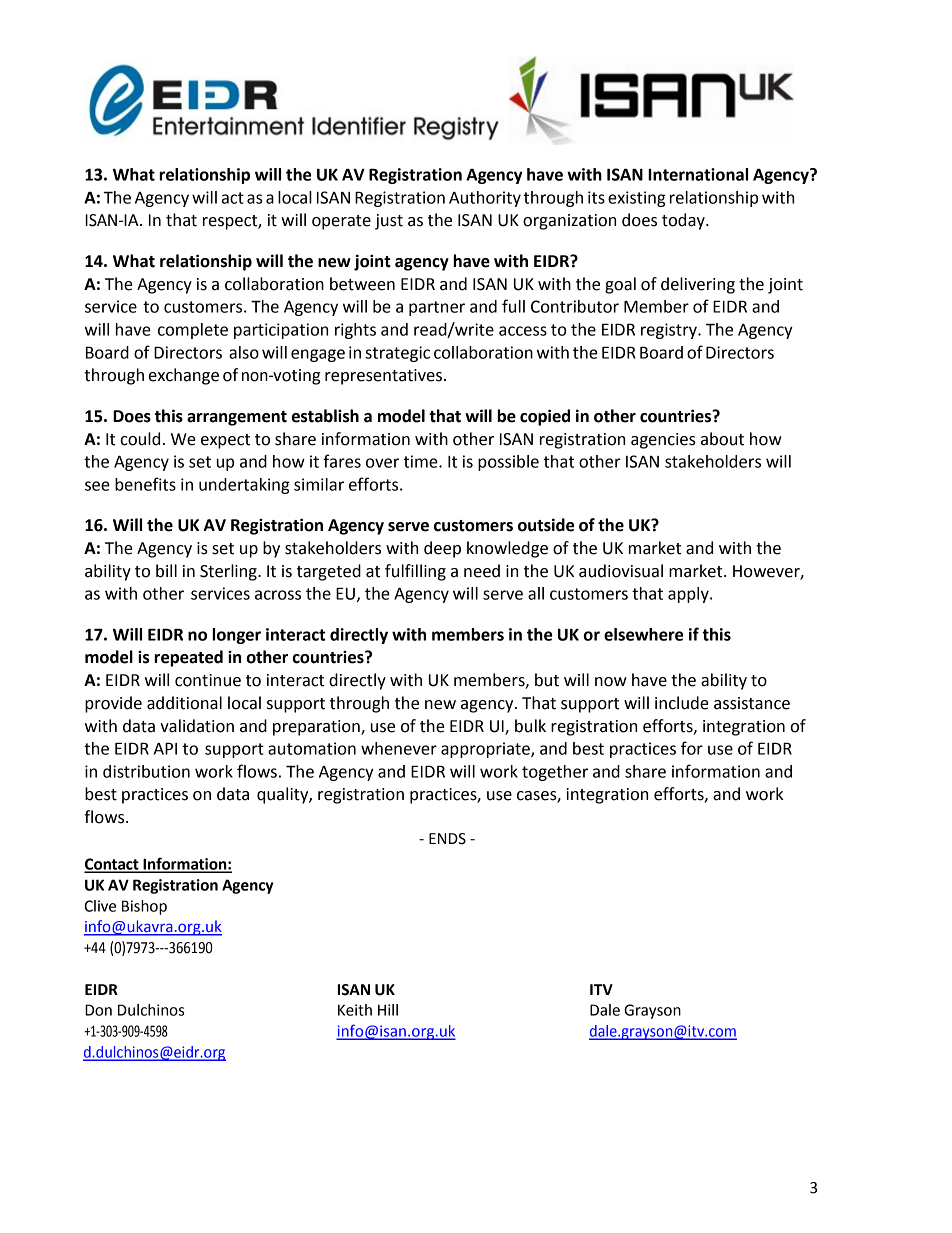 The height and width of the document is (1233, 952). I want to click on just, so click(389, 222).
